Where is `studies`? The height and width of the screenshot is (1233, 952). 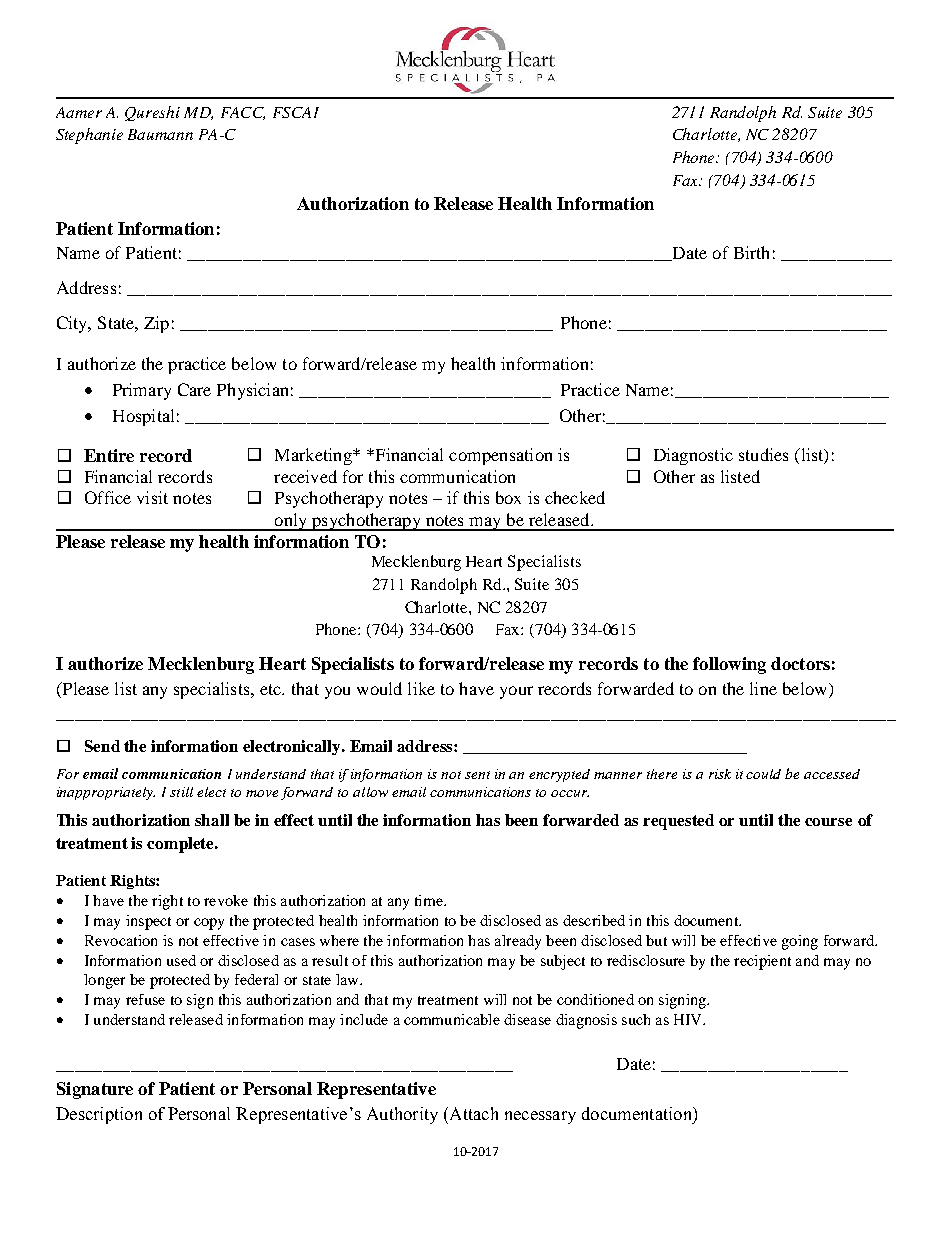
studies is located at coordinates (763, 454).
